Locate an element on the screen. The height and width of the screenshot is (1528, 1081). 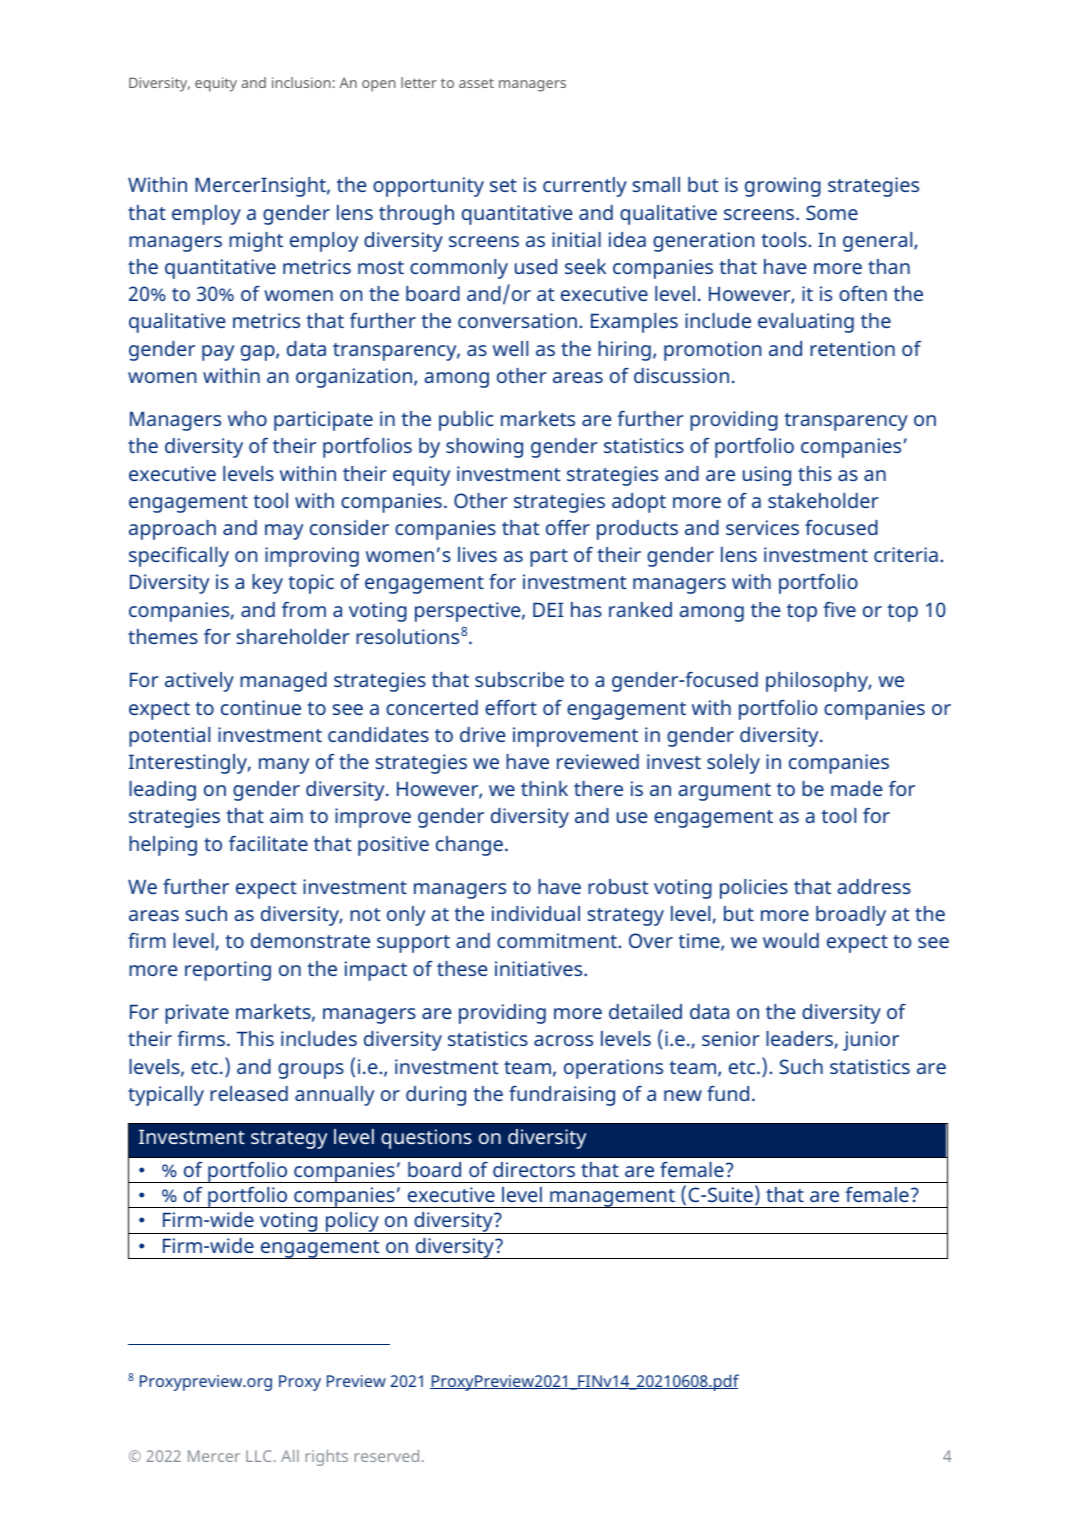
reserved is located at coordinates (387, 1456).
